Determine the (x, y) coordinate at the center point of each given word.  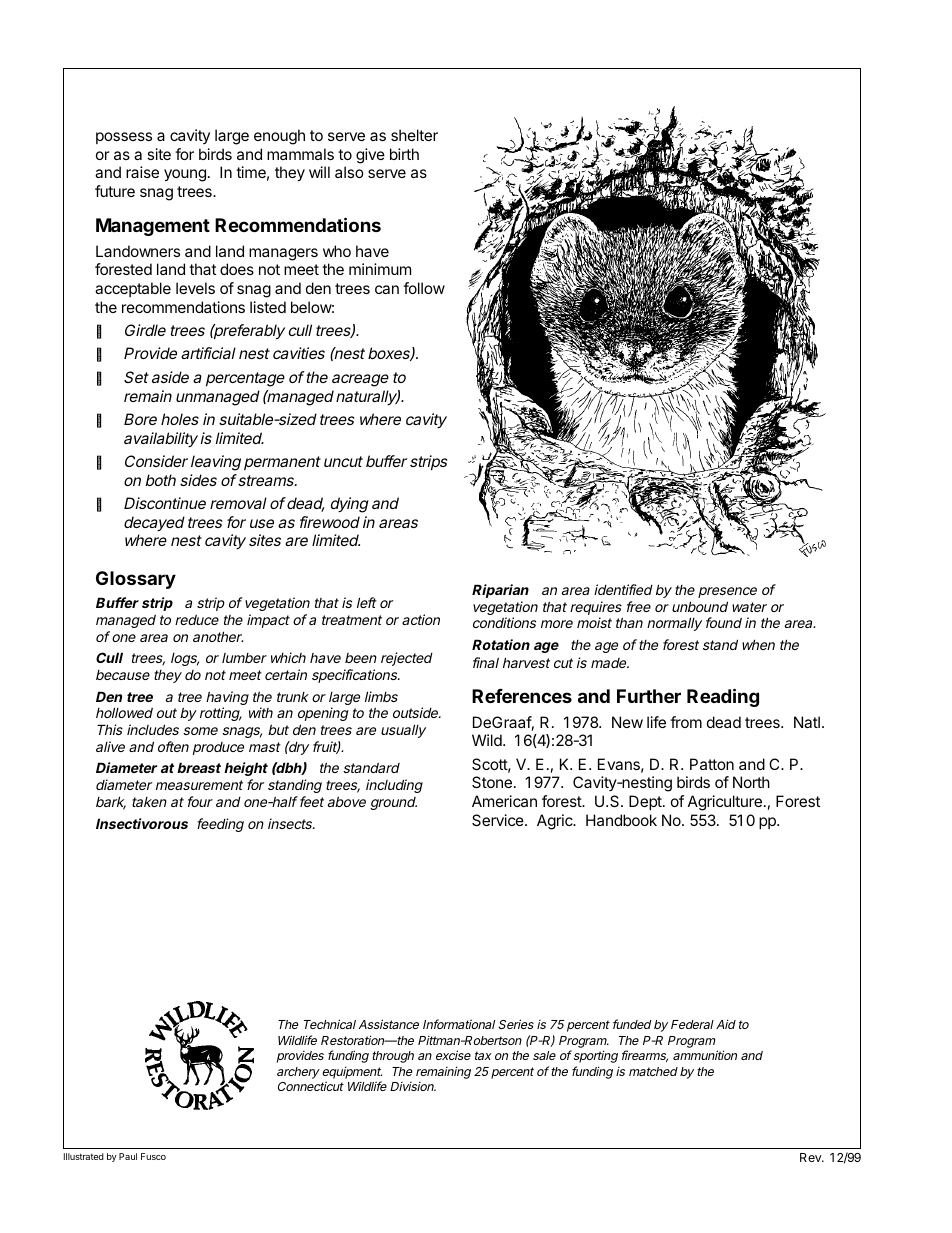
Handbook (621, 820)
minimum (380, 269)
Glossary (136, 580)
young (185, 175)
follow (424, 288)
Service (499, 820)
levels (195, 288)
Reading (723, 697)
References (522, 696)
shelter (414, 135)
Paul (128, 1156)
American (504, 801)
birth (404, 154)
